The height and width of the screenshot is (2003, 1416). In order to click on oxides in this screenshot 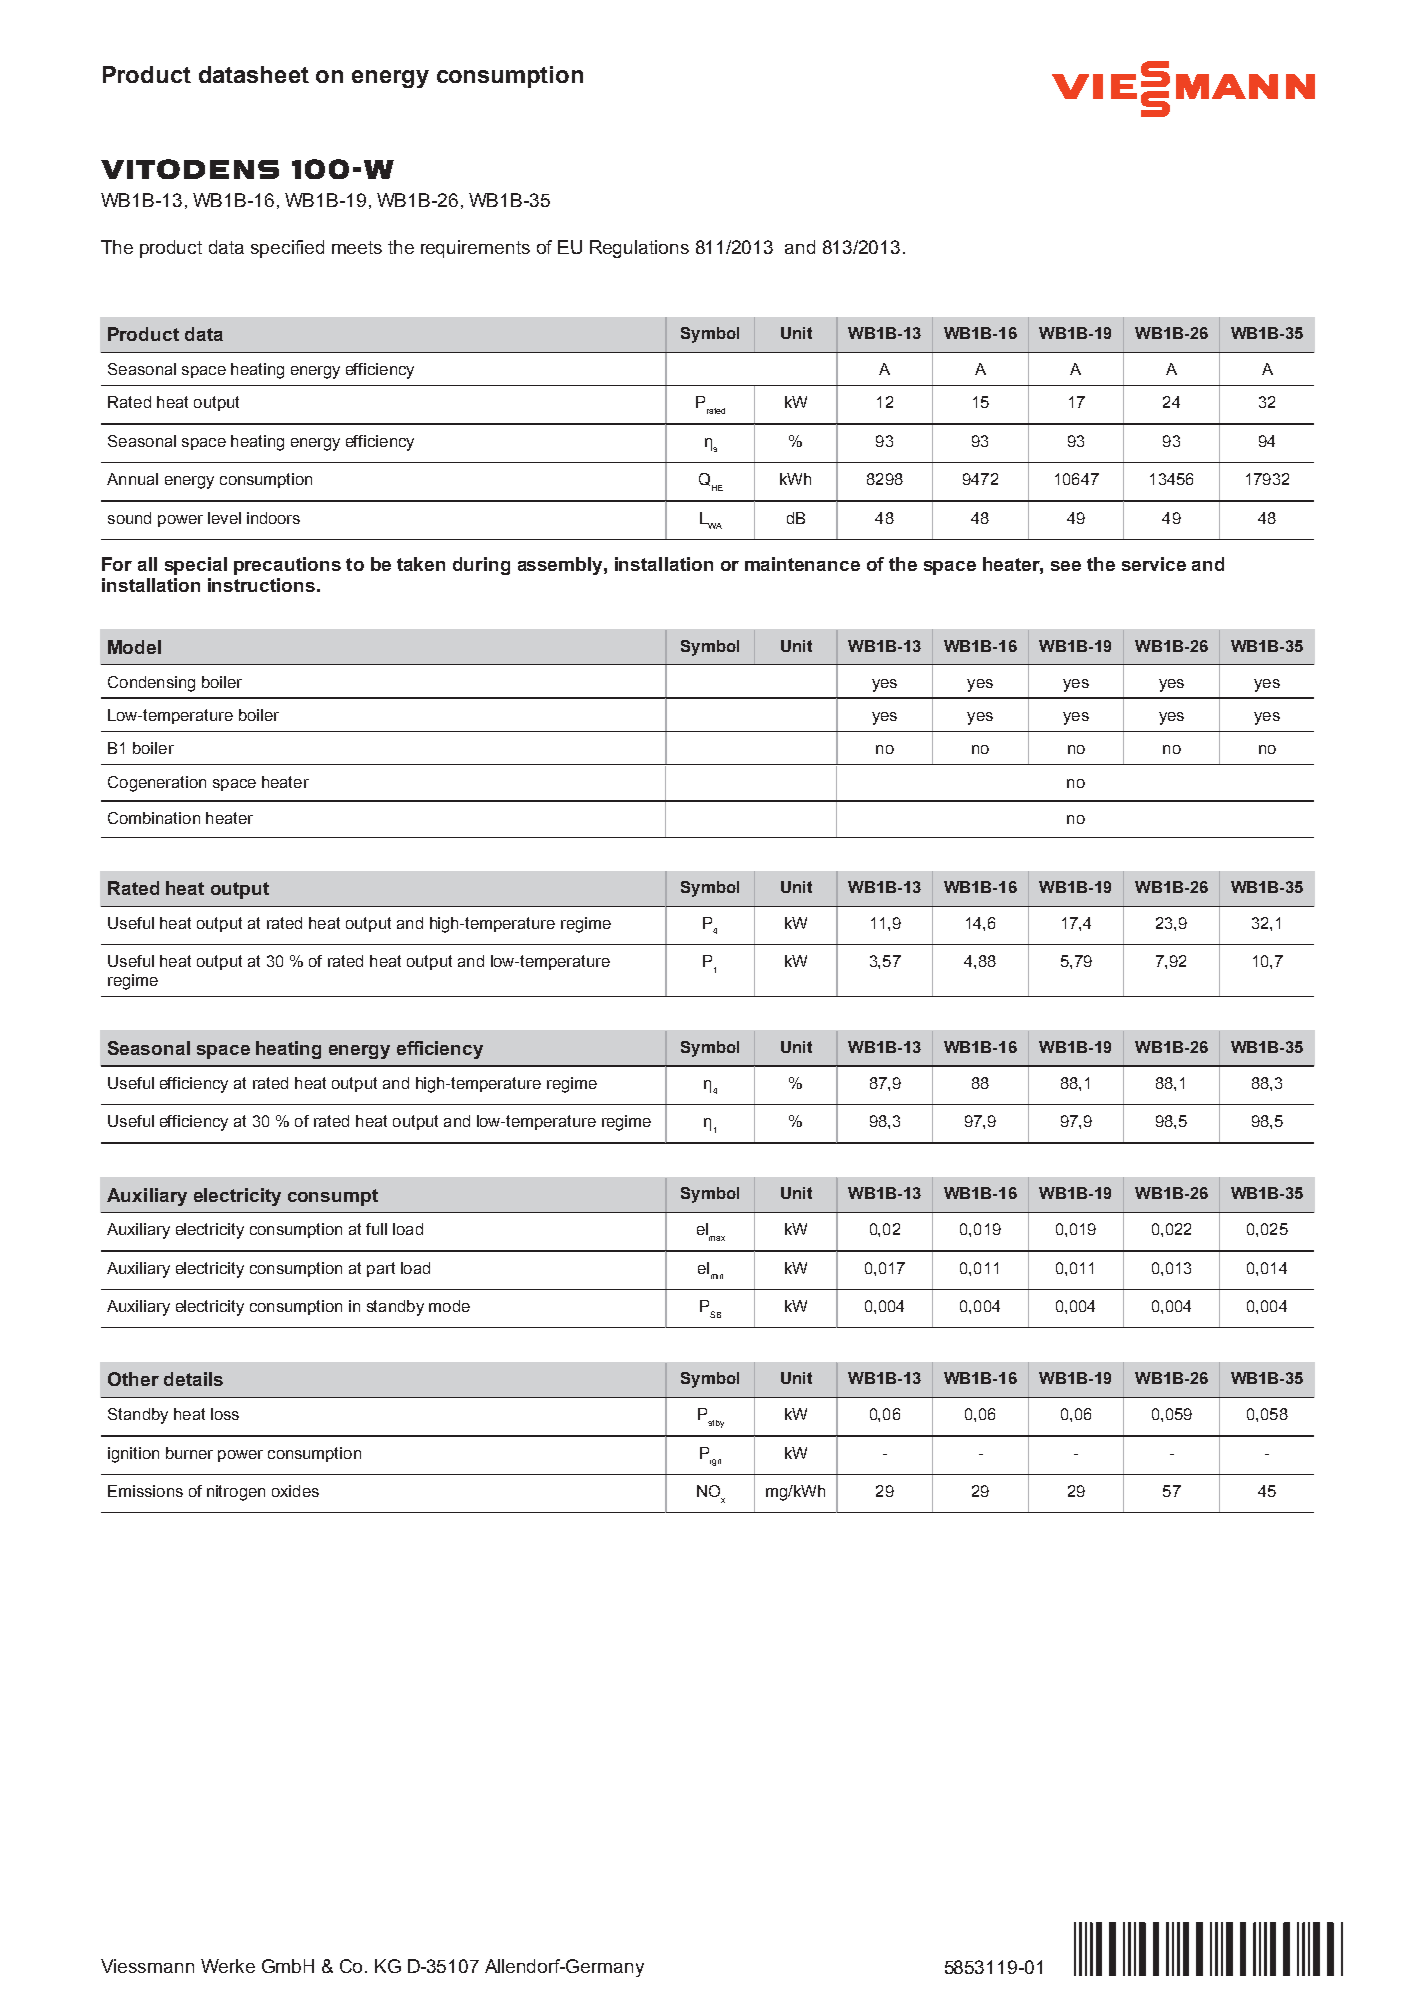, I will do `click(295, 1491)`.
